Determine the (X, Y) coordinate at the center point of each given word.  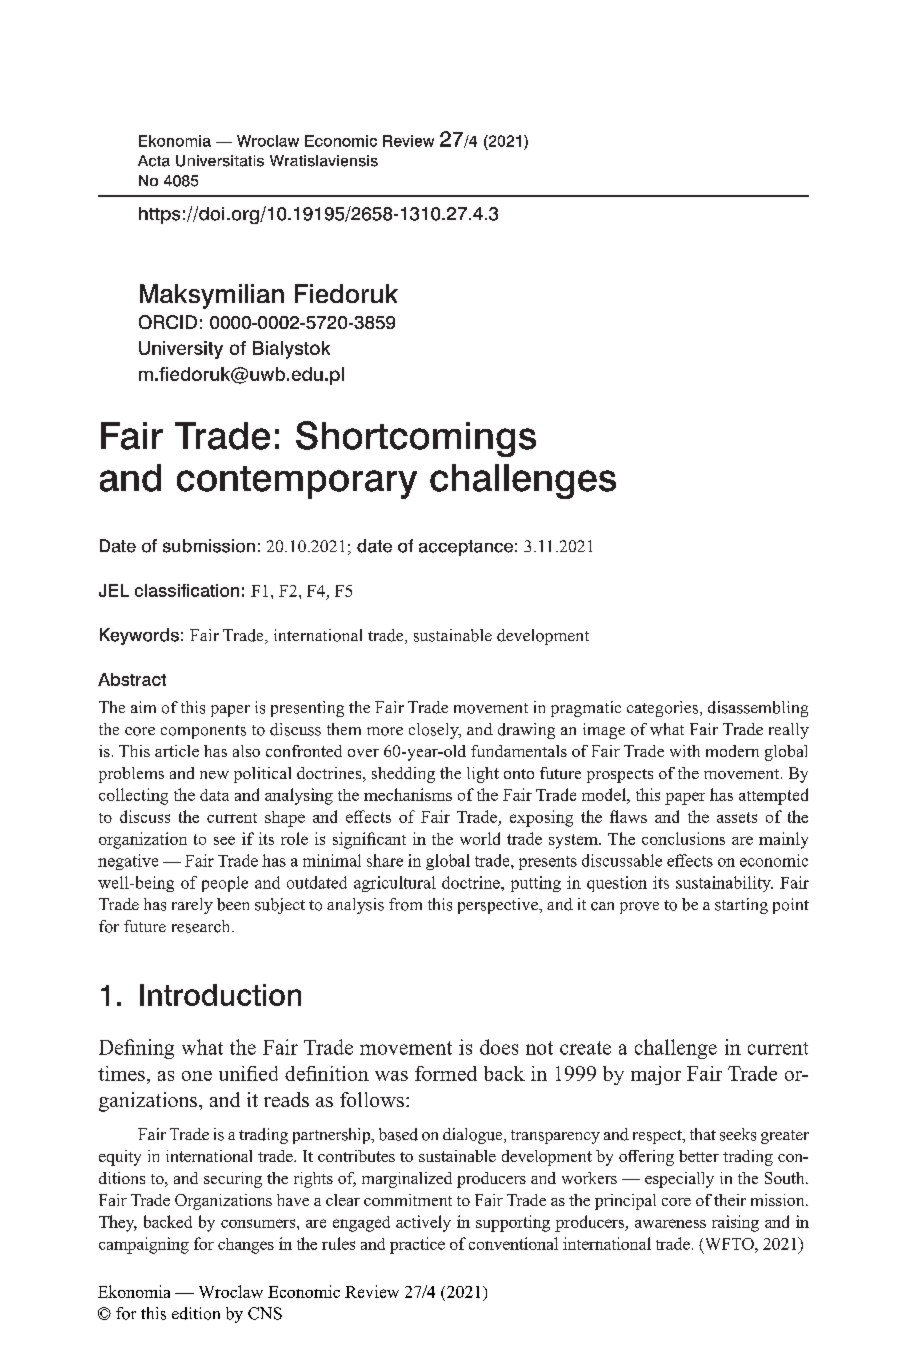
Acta (154, 161)
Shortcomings (416, 439)
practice (417, 1245)
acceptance (466, 548)
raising (735, 1223)
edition (196, 1313)
